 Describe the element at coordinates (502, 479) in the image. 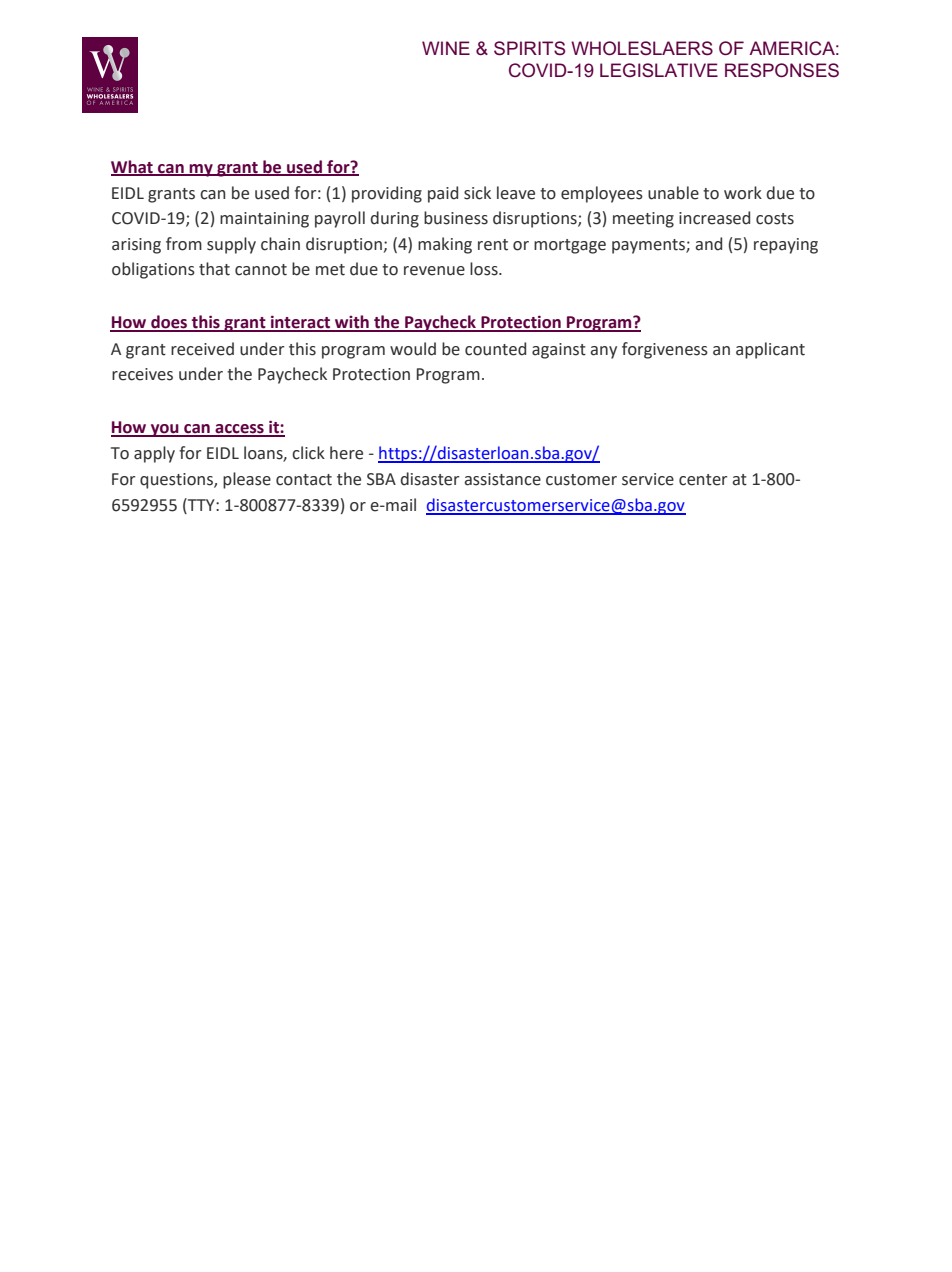

I see `assistance` at that location.
